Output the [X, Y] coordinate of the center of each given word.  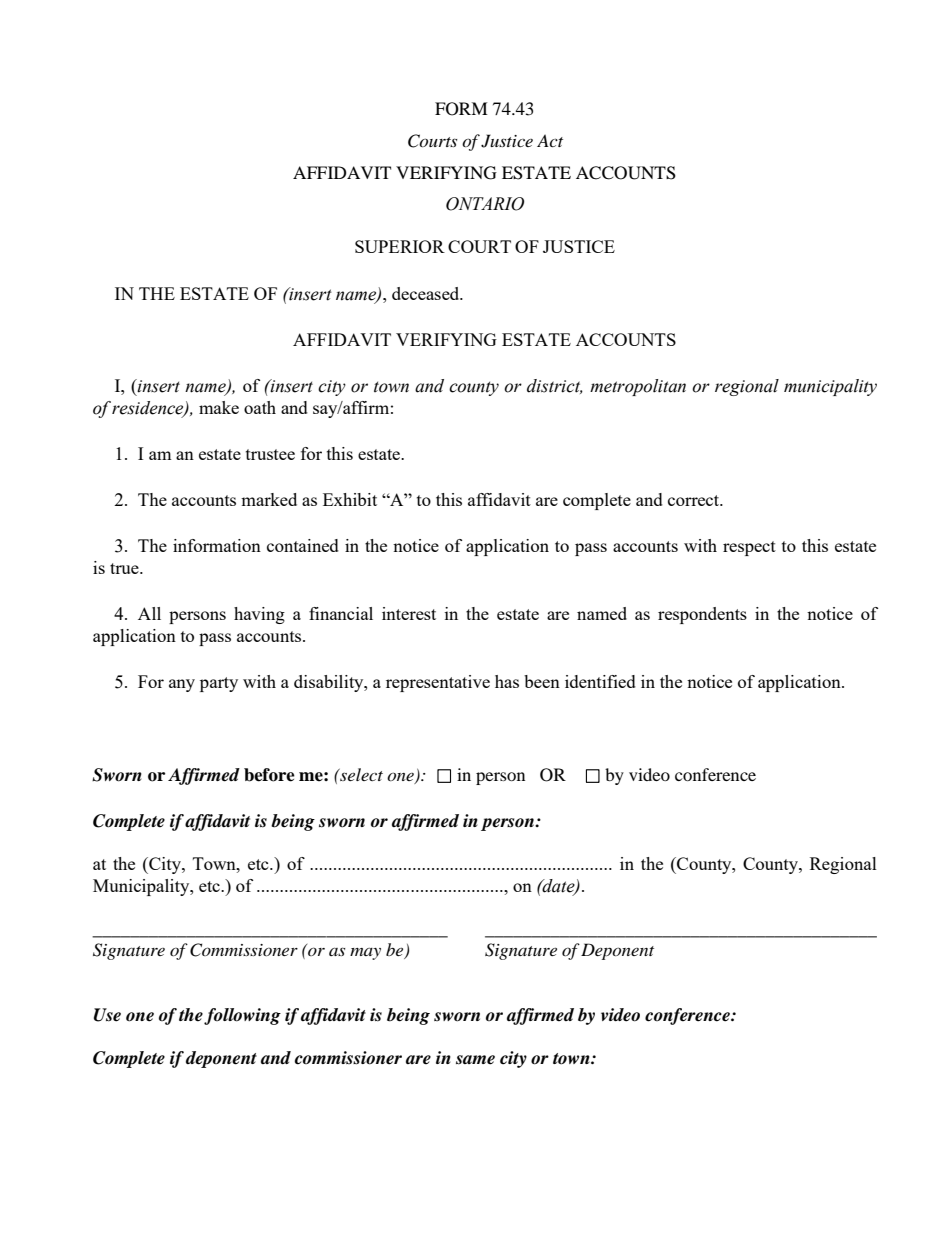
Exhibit [350, 499]
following [242, 1016]
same [475, 1060]
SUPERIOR [400, 246]
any [182, 685]
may [365, 954]
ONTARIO [485, 204]
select [360, 774]
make [219, 407]
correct [695, 500]
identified [600, 681]
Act [550, 140]
